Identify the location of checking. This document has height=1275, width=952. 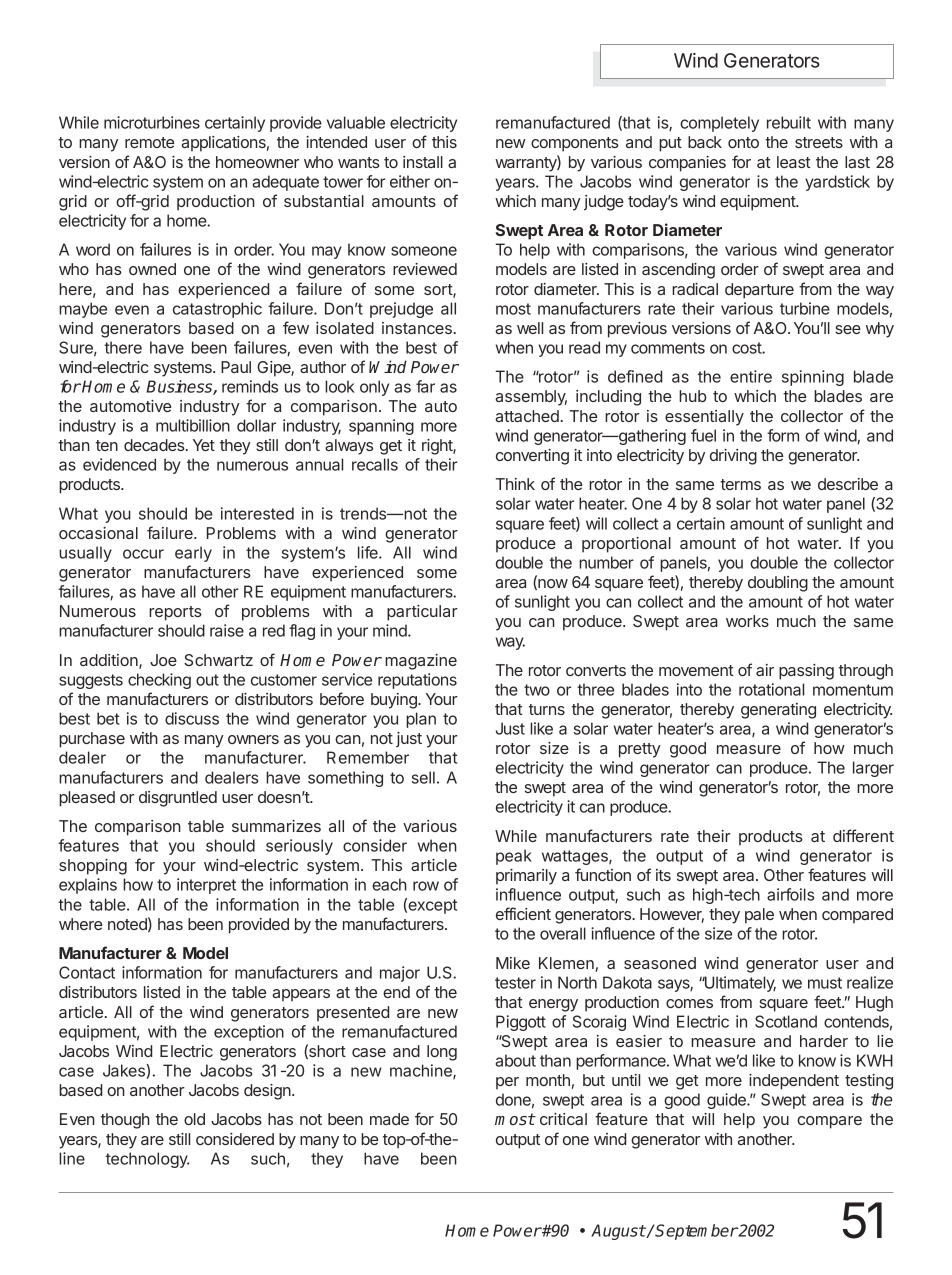
(159, 681).
